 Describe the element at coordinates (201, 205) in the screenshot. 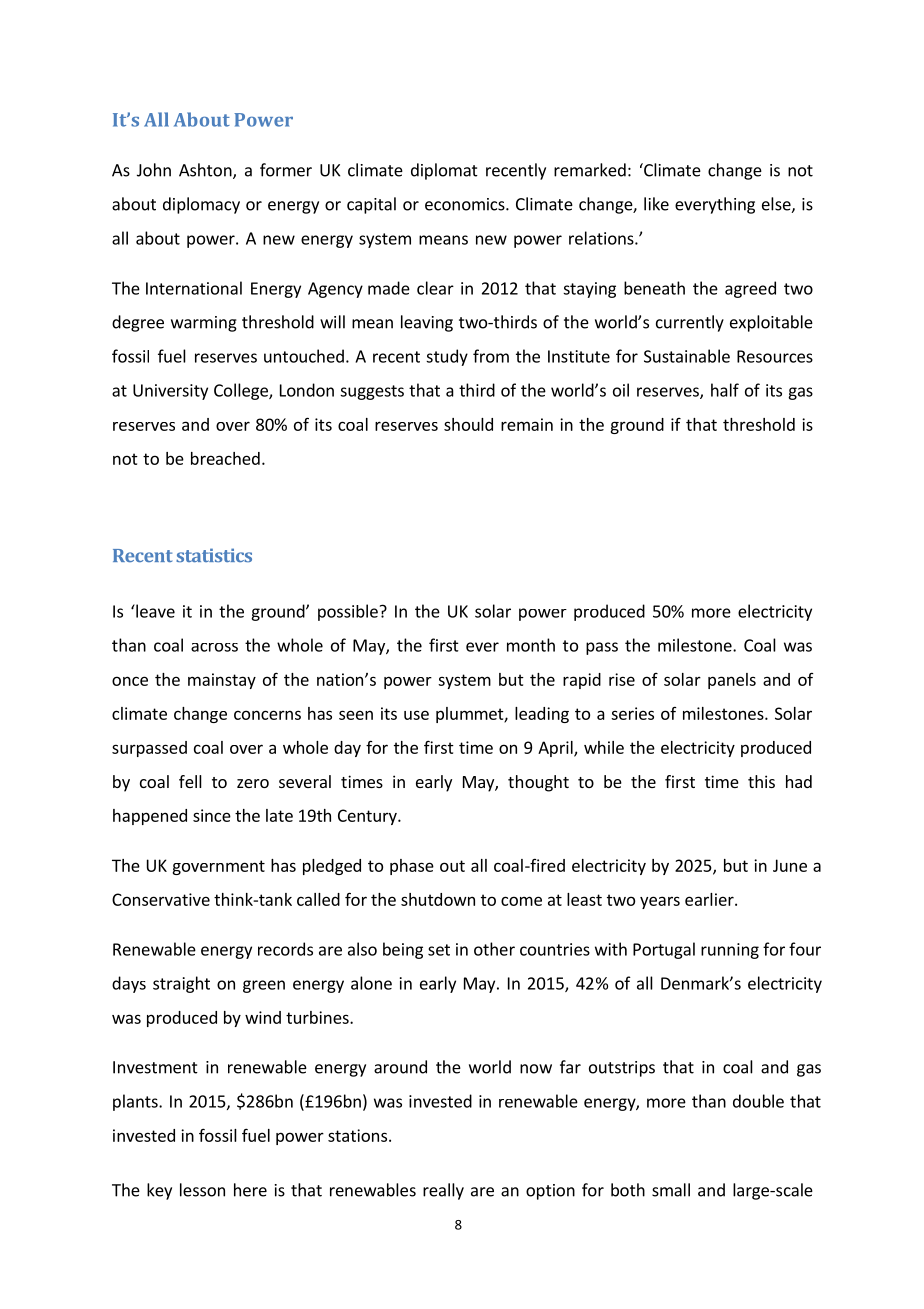

I see `diplomacy` at that location.
